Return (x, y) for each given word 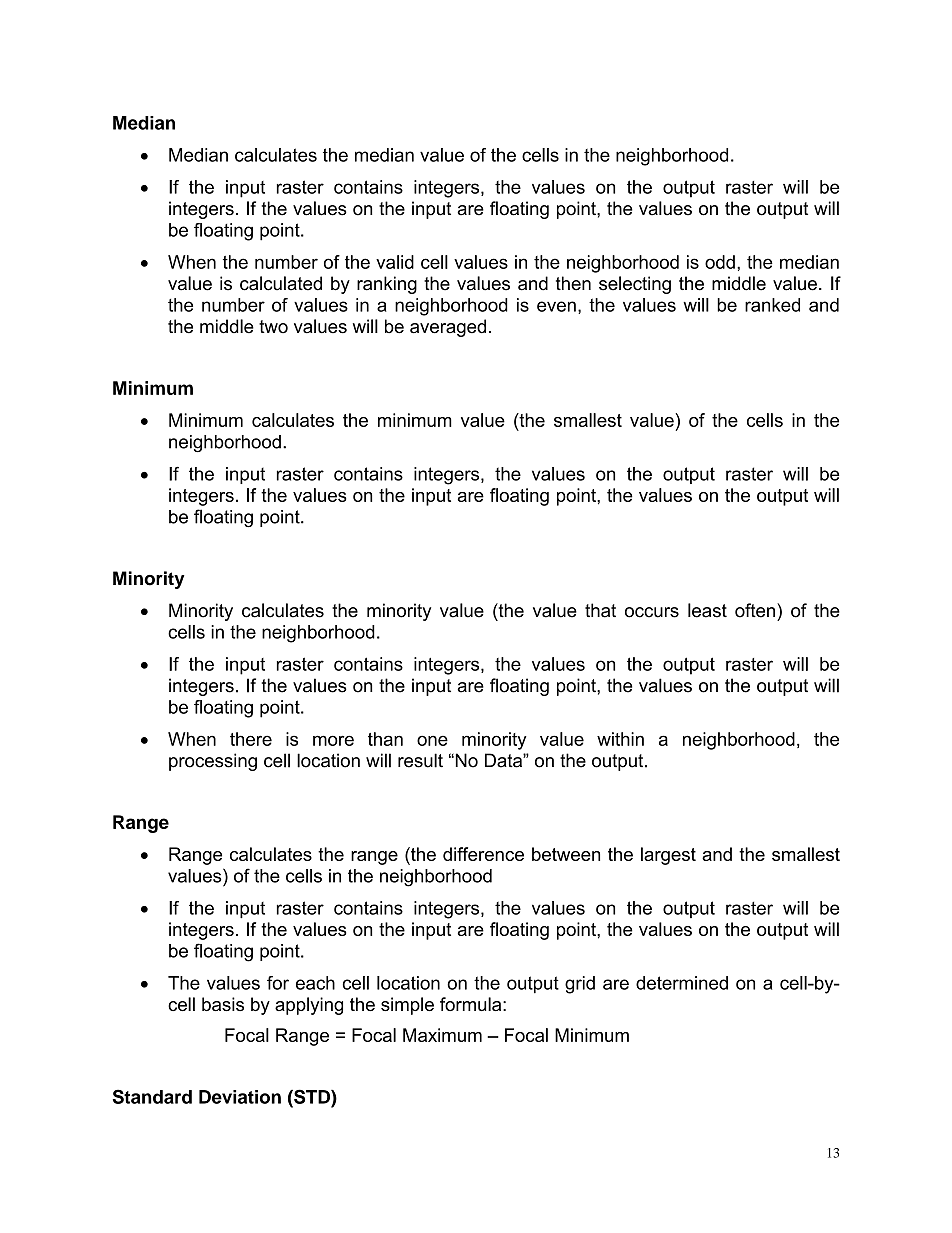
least (707, 610)
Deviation (240, 1097)
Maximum (442, 1035)
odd (720, 262)
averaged (448, 328)
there (251, 739)
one (432, 740)
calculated (281, 283)
